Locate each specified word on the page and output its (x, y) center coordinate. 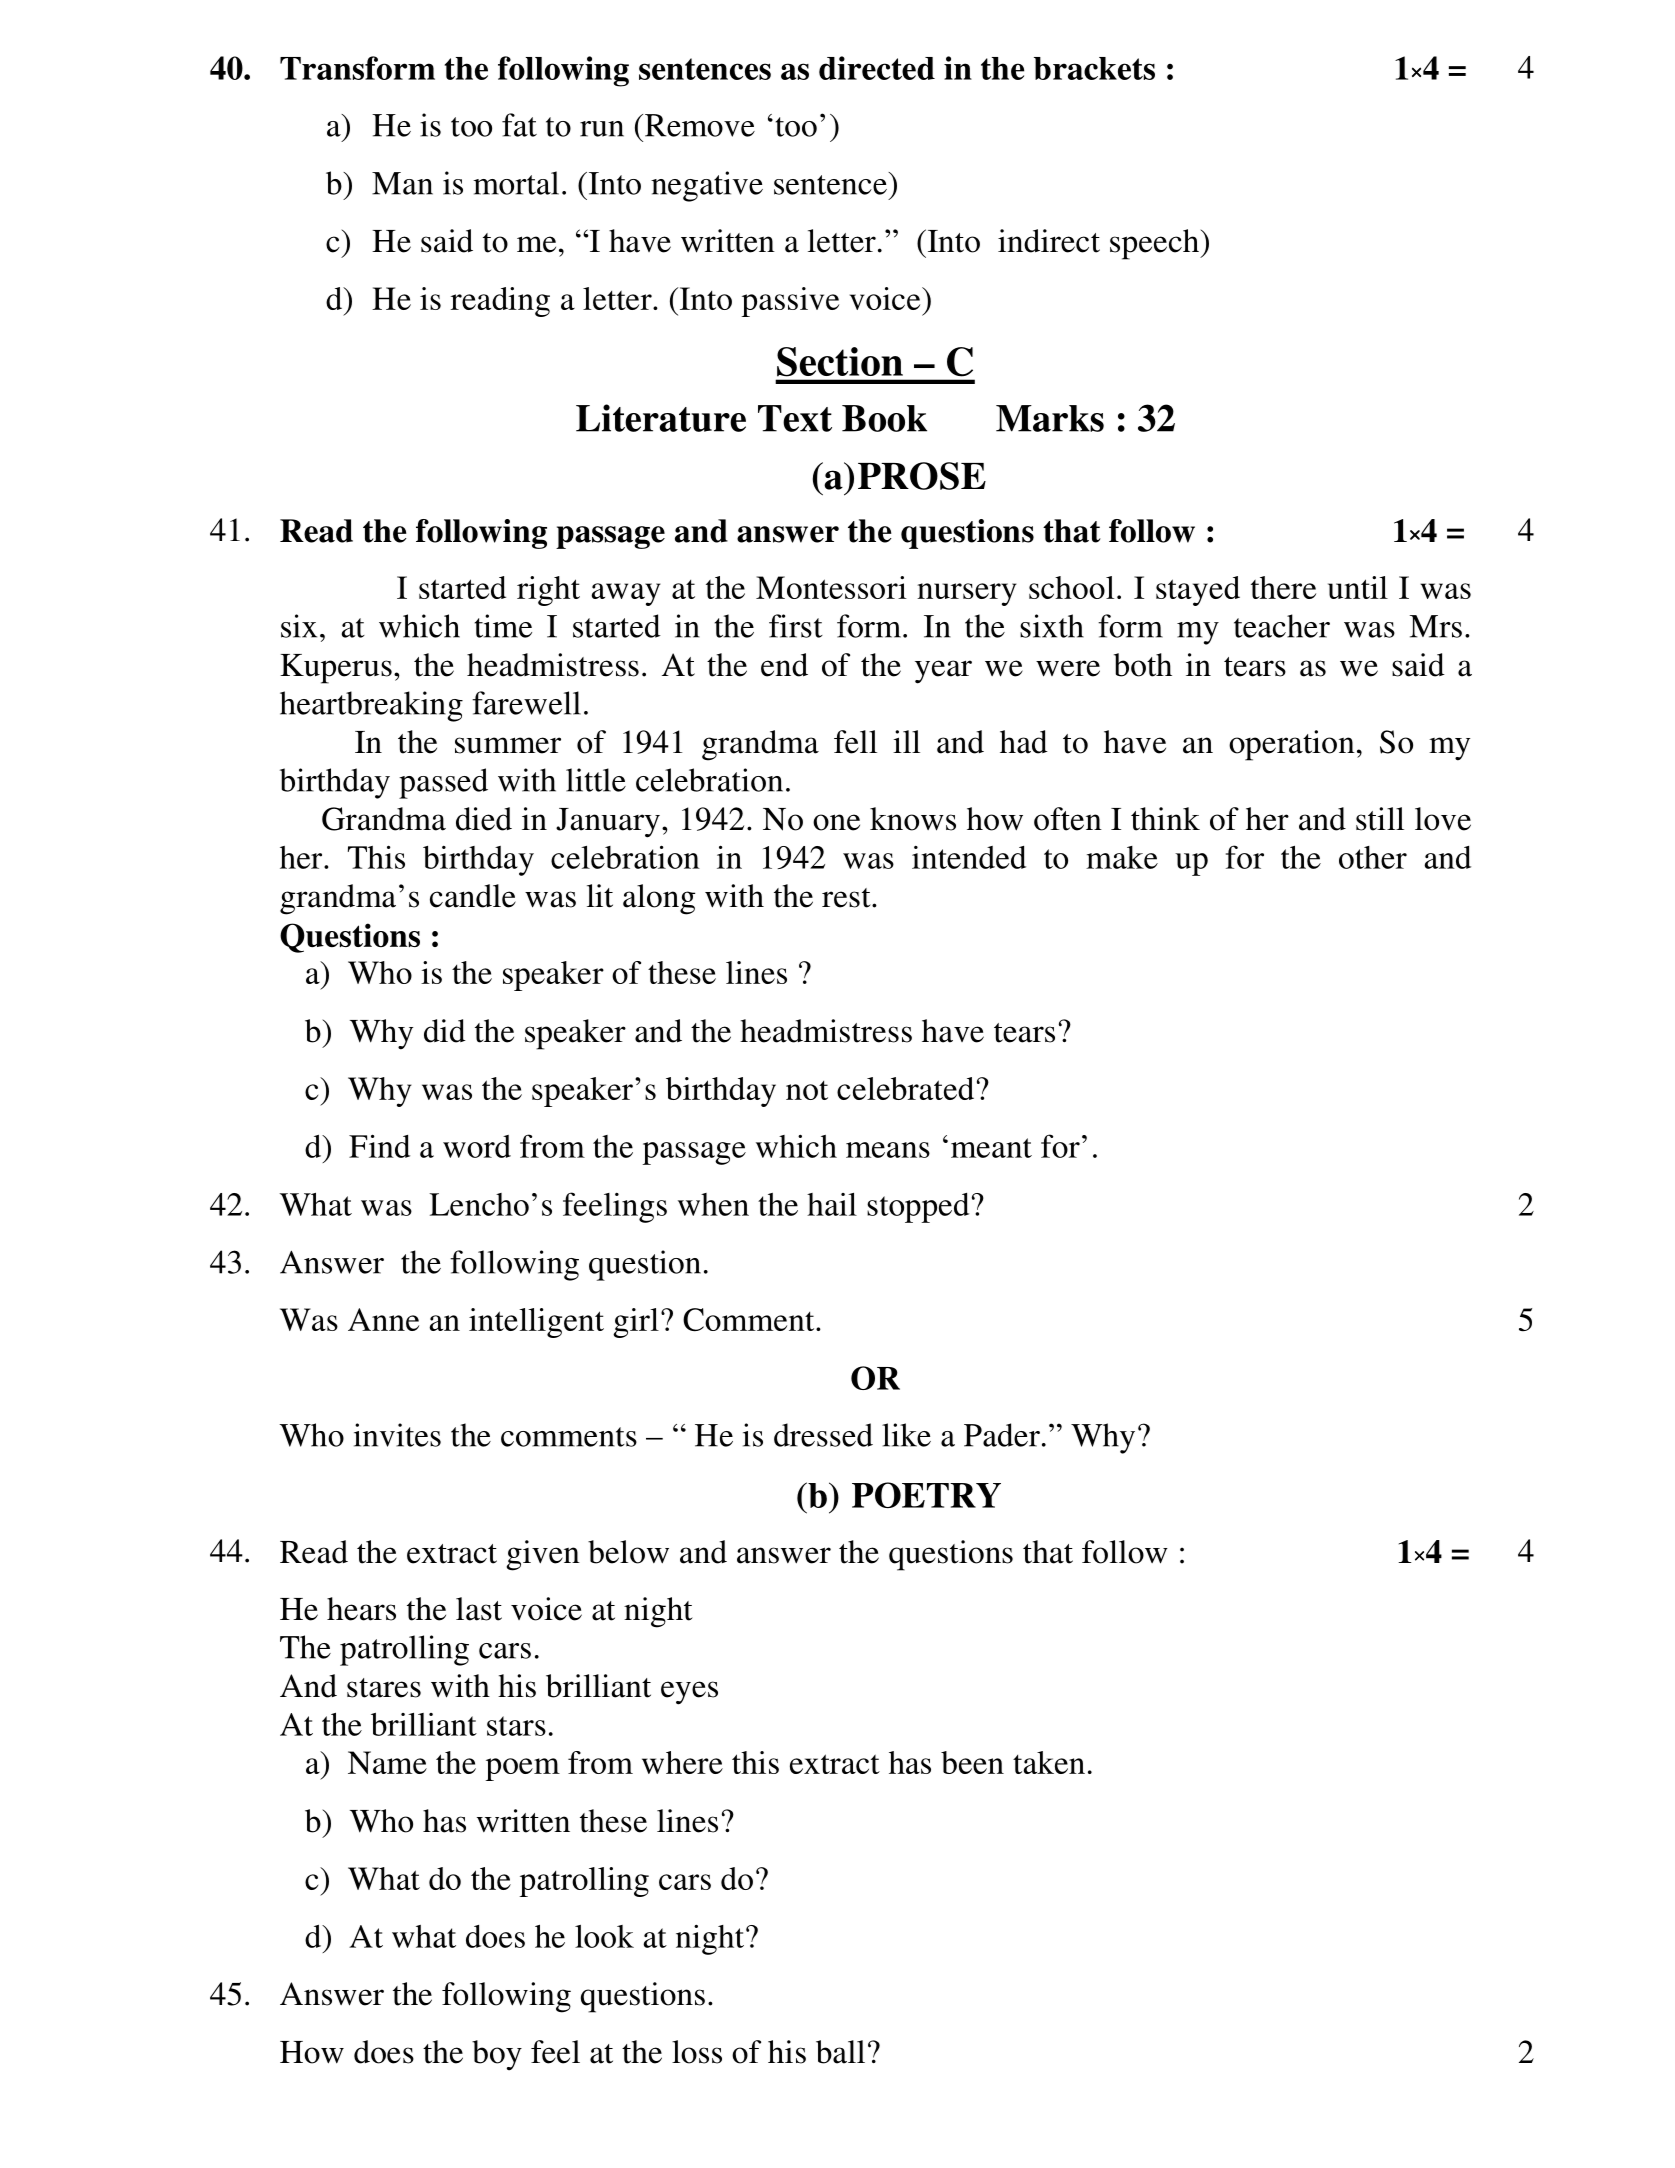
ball (840, 2052)
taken (1049, 1762)
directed (877, 68)
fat (519, 125)
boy (497, 2055)
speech (1155, 244)
